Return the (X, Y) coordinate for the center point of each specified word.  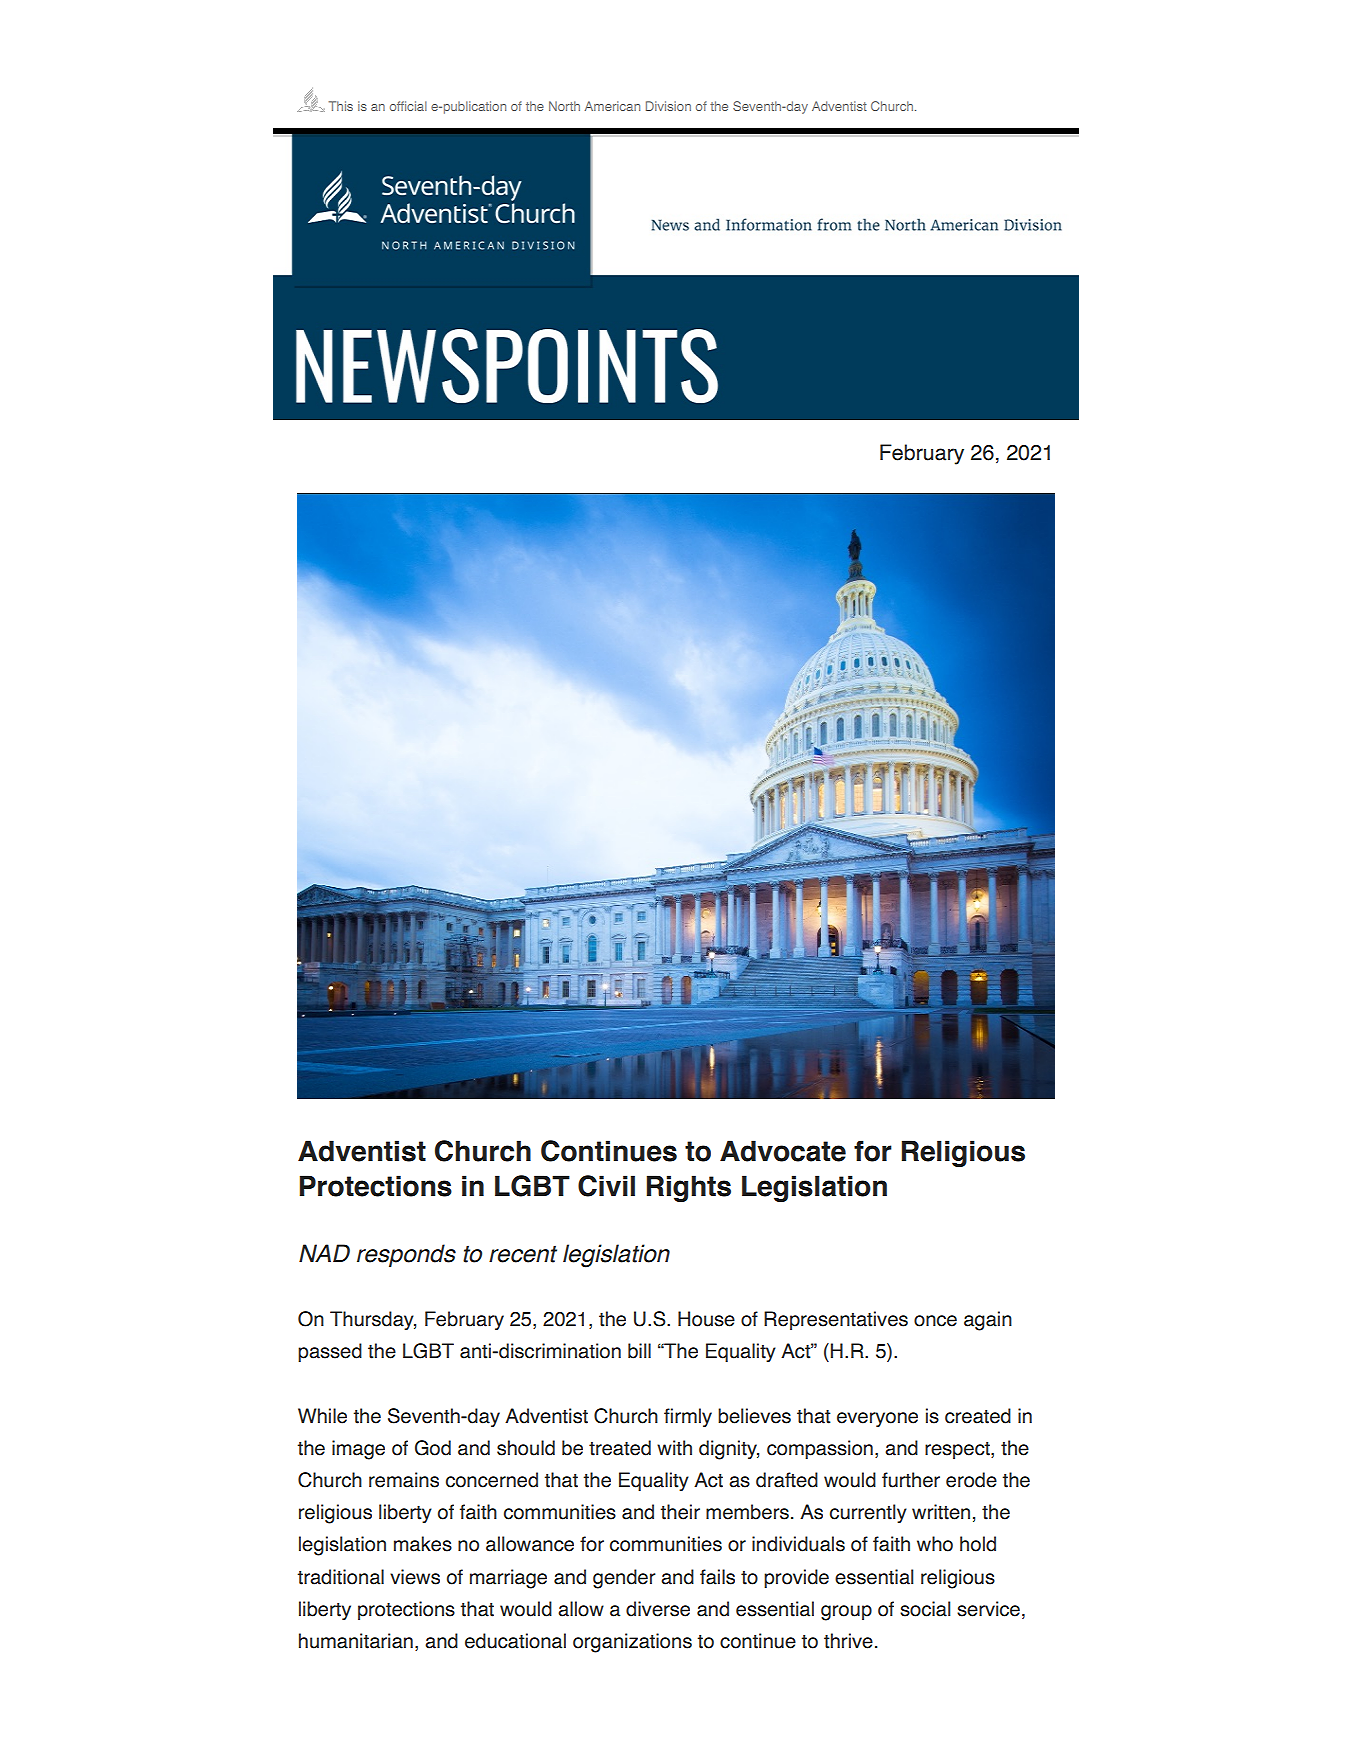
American (612, 106)
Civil (606, 1186)
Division (668, 106)
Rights (689, 1188)
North (564, 106)
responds (406, 1255)
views (415, 1577)
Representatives (836, 1320)
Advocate (783, 1151)
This (341, 106)
